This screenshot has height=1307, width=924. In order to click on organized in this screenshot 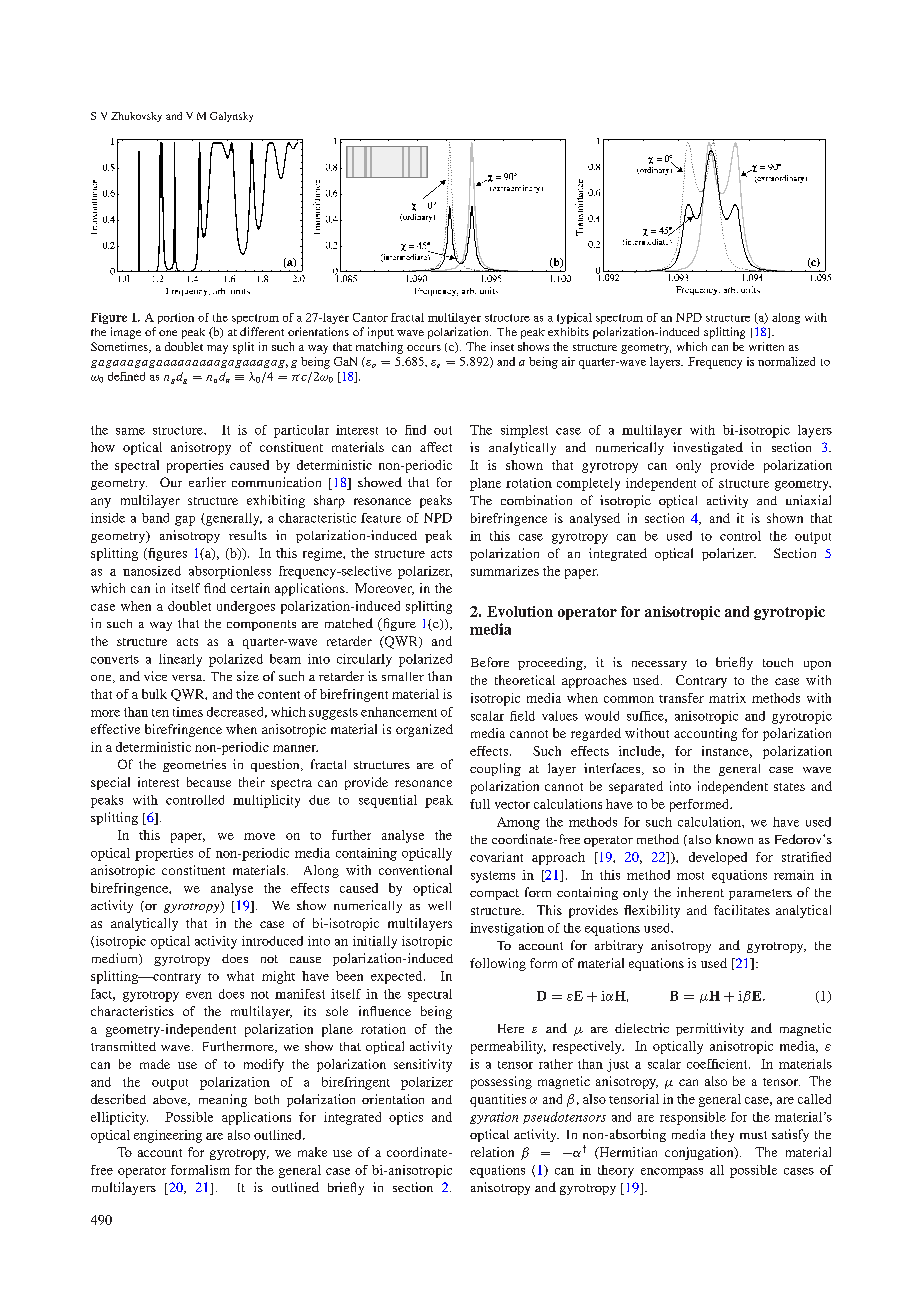, I will do `click(424, 730)`.
